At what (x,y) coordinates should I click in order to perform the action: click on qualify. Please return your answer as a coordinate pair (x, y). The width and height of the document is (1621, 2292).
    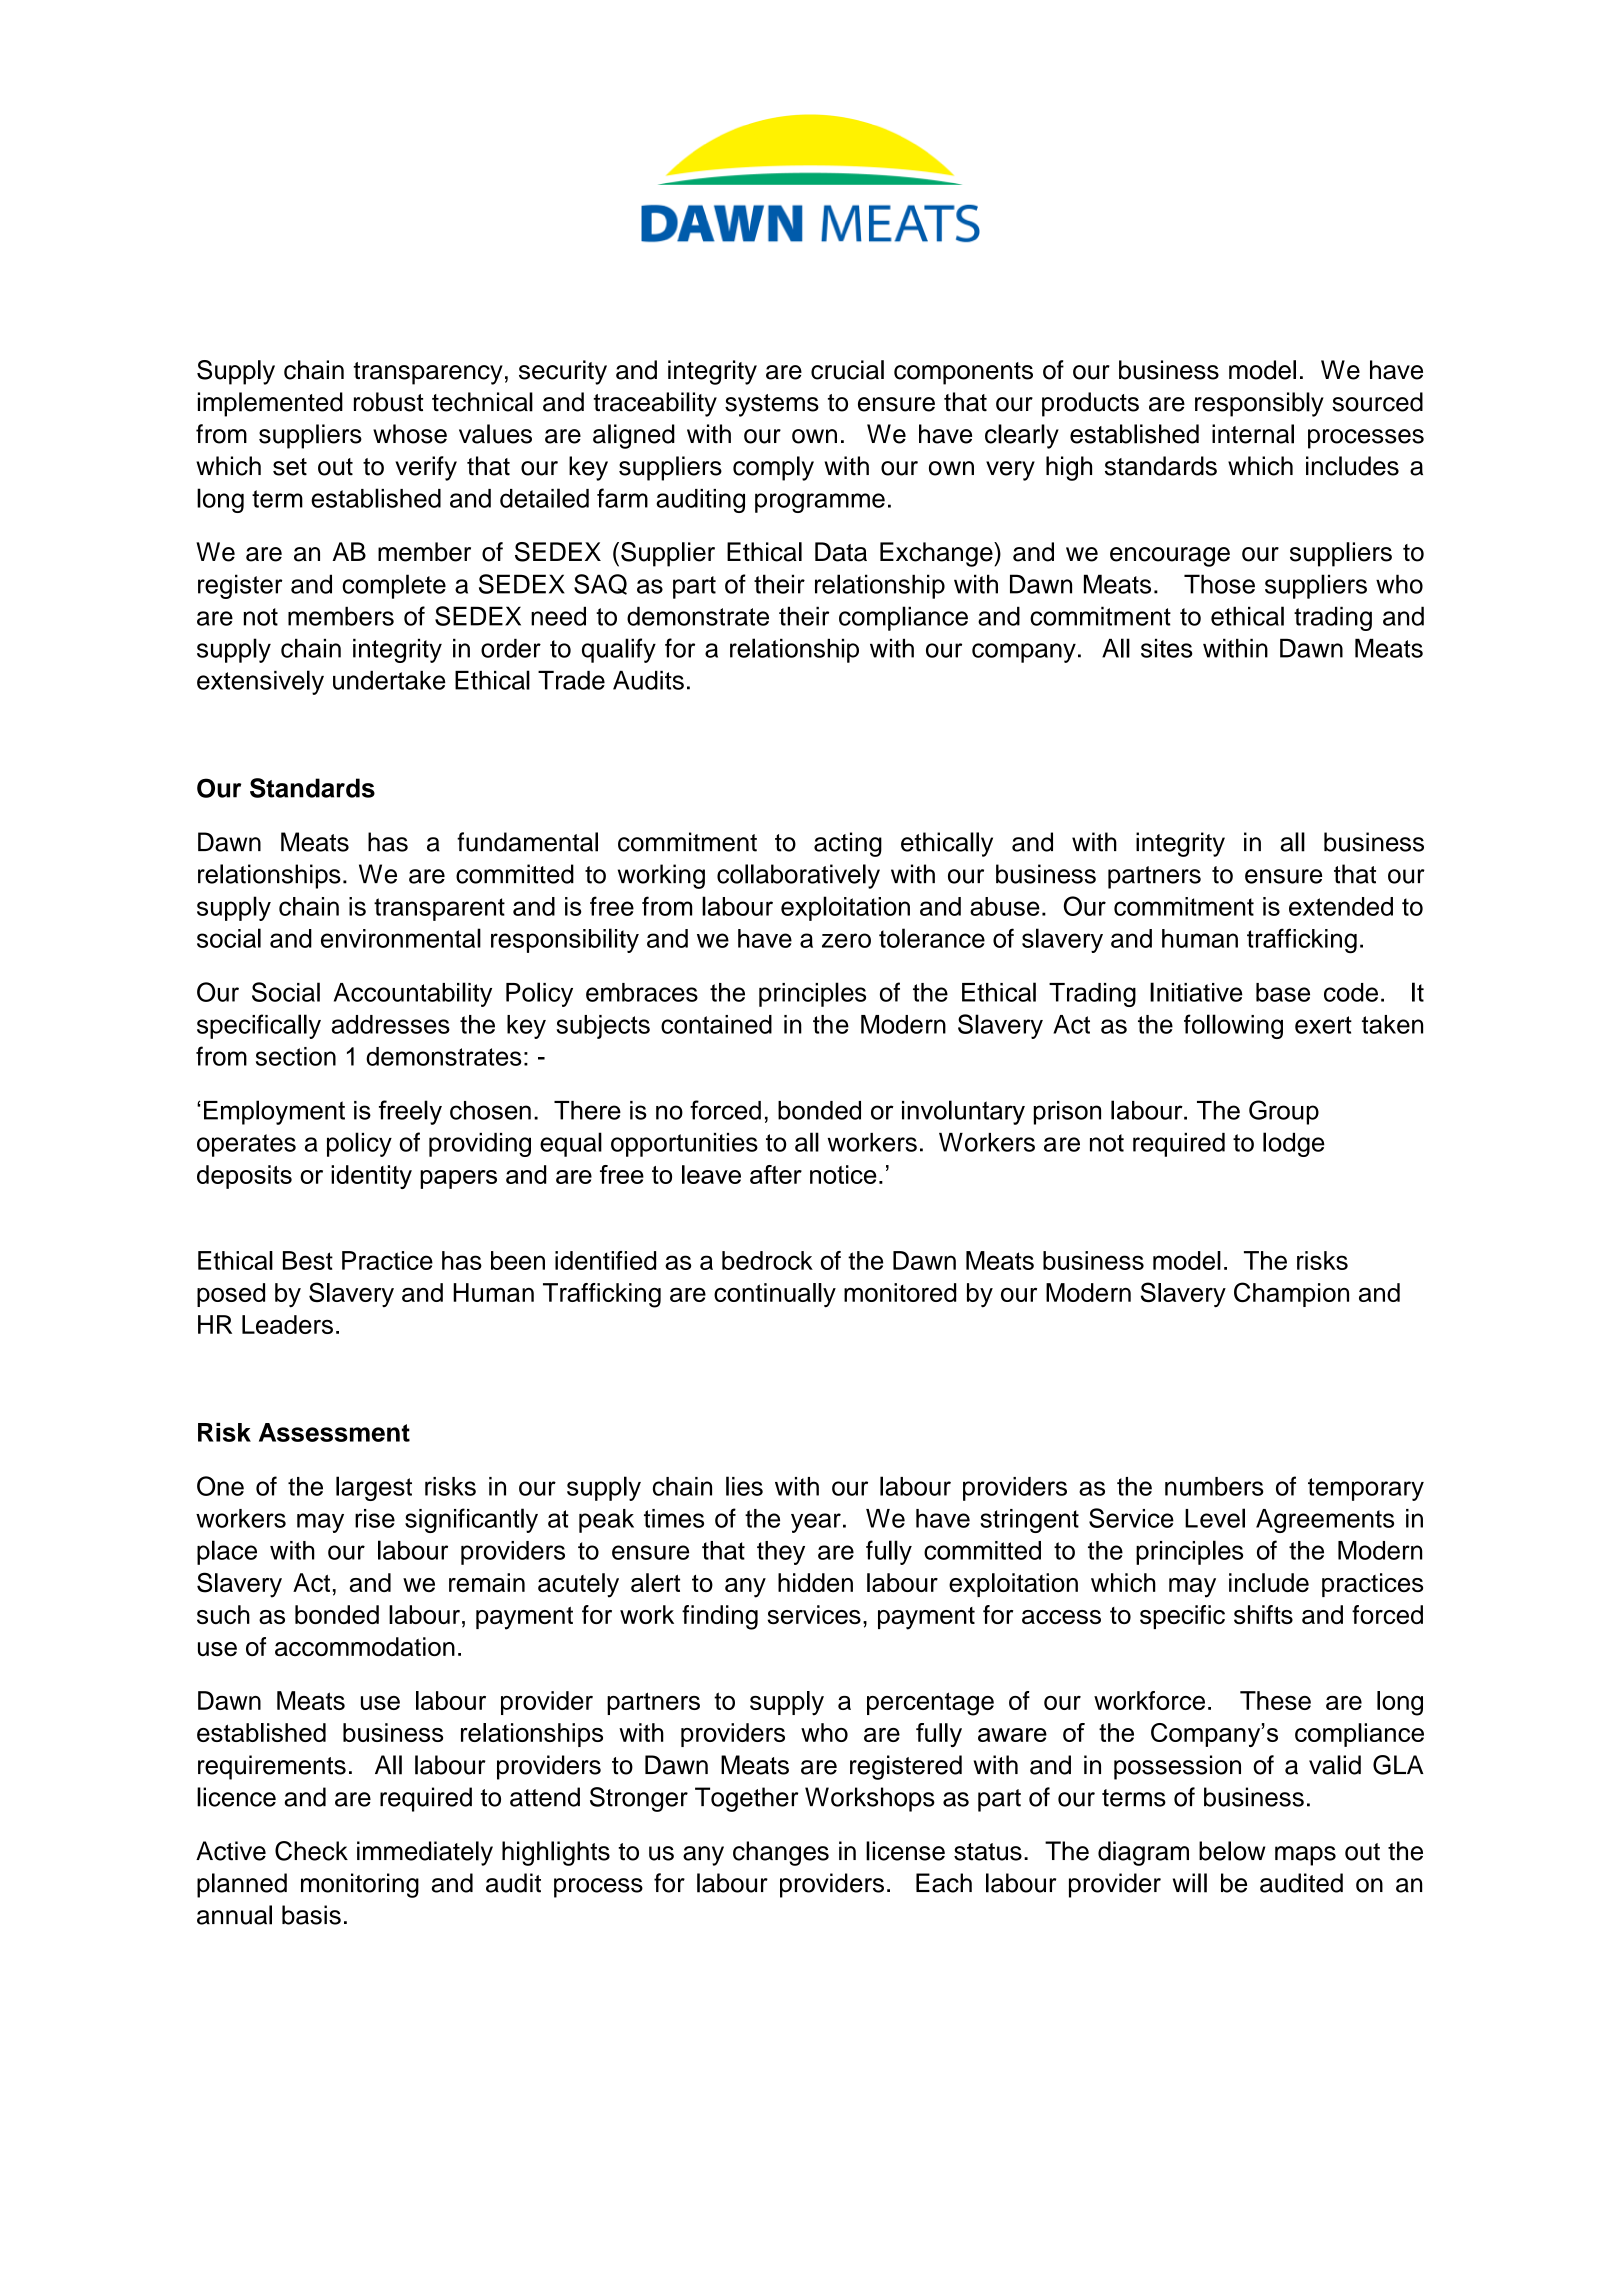
    Looking at the image, I should click on (619, 650).
